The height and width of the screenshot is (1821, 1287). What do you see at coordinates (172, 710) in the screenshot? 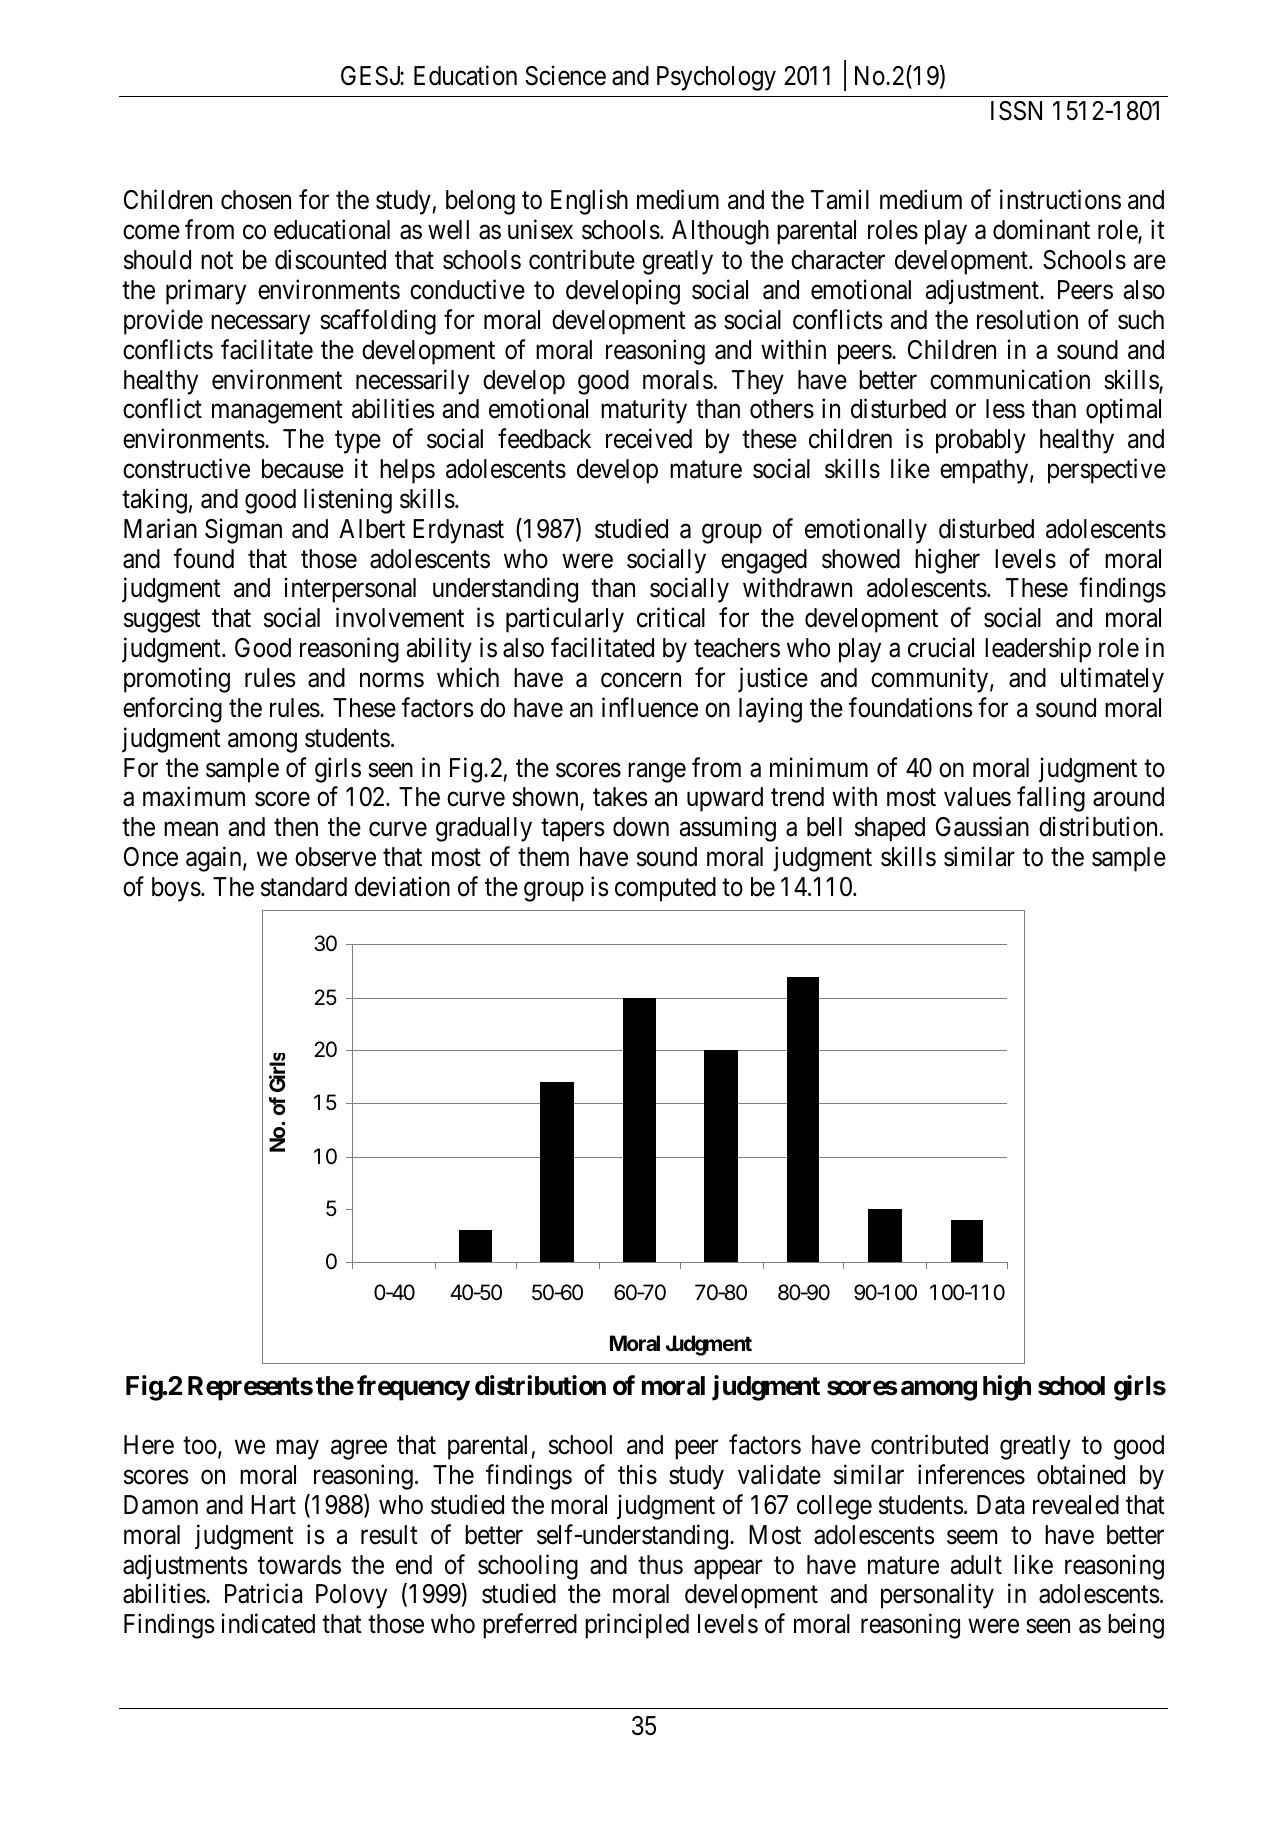
I see `enforcing` at bounding box center [172, 710].
